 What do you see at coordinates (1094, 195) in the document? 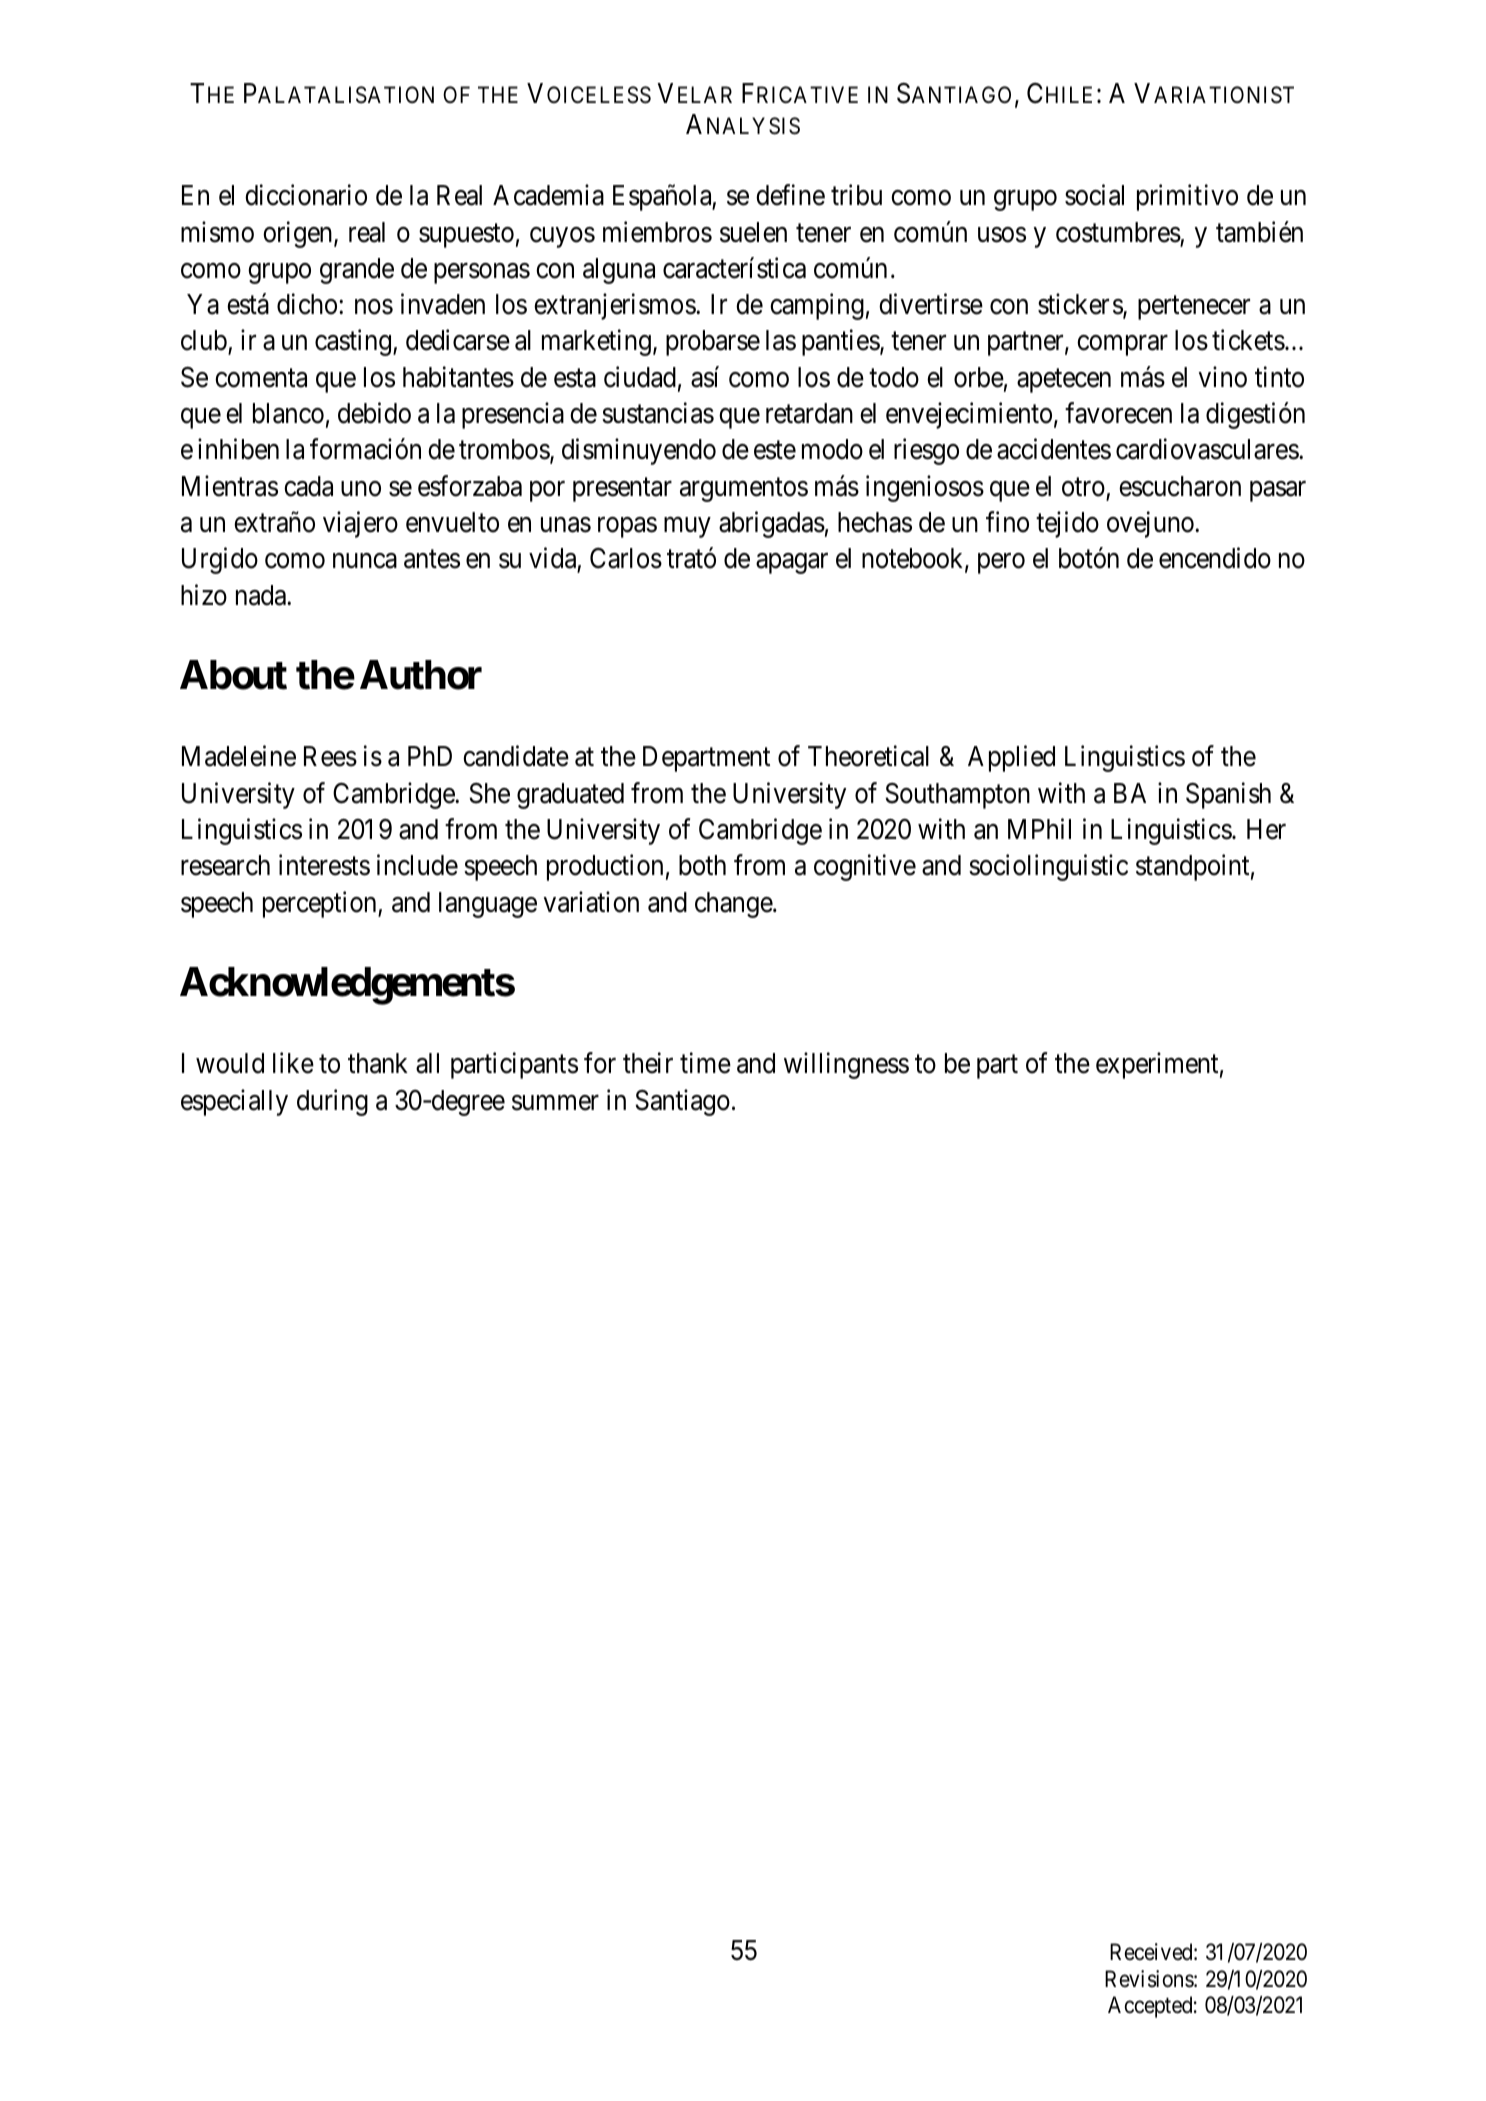
I see `social` at bounding box center [1094, 195].
